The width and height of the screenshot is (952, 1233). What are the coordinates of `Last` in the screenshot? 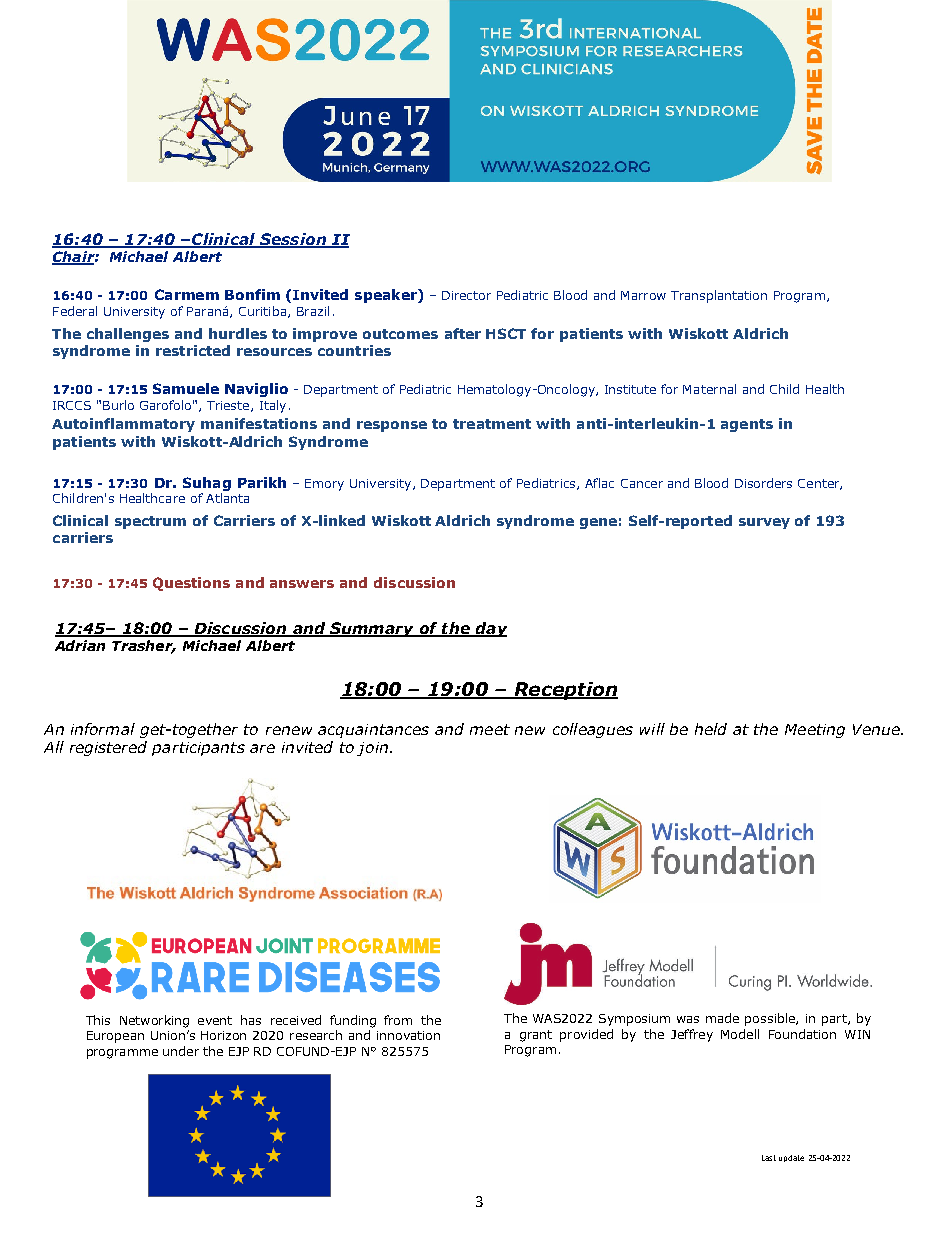 It's located at (769, 1158).
